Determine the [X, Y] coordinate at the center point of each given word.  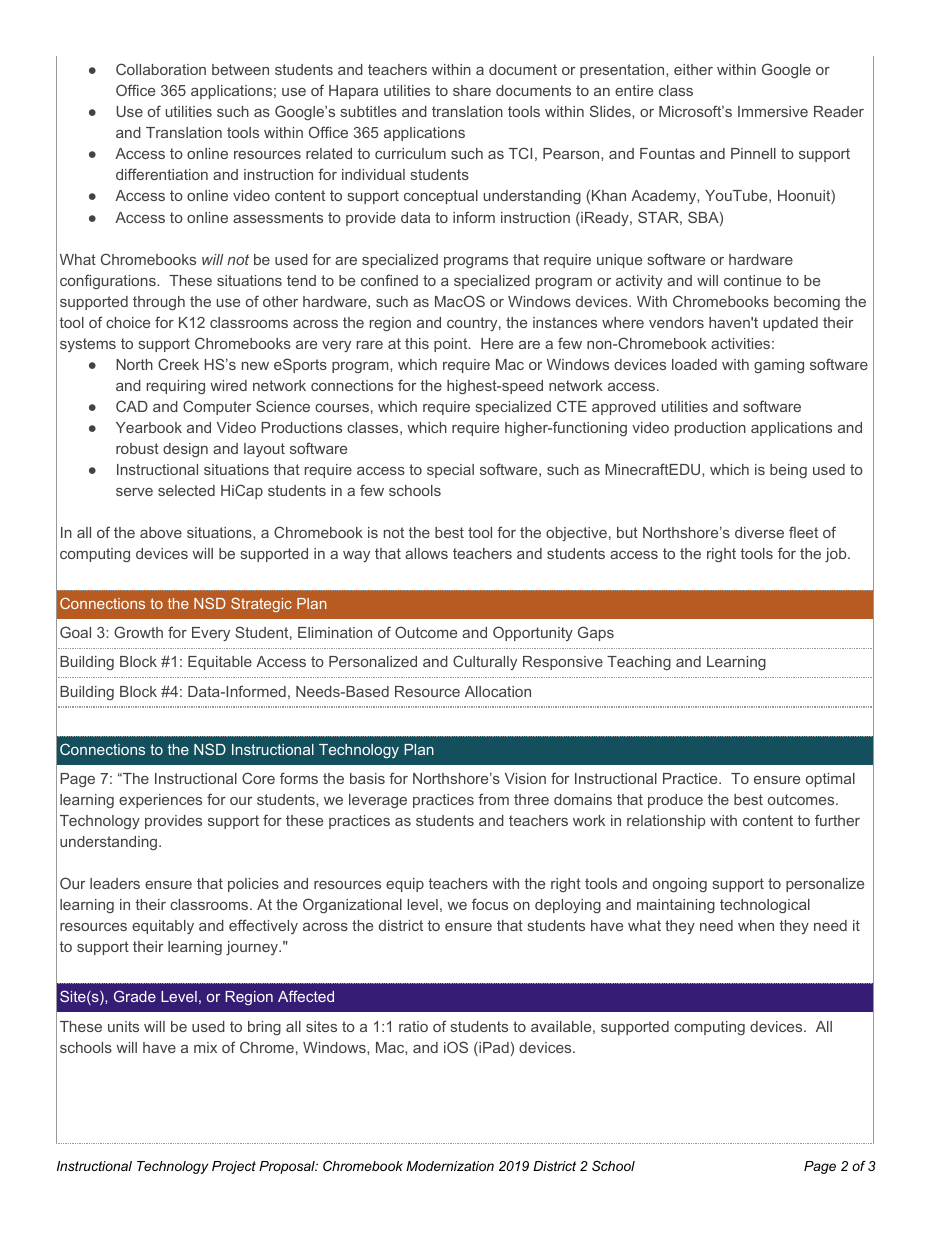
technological [765, 906]
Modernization [450, 1166]
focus [490, 904]
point [452, 345]
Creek [178, 364]
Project [234, 1167]
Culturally [485, 662]
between [240, 69]
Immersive [773, 111]
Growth [138, 632]
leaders [115, 883]
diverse [759, 532]
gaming [779, 366]
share [472, 90]
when [756, 925]
